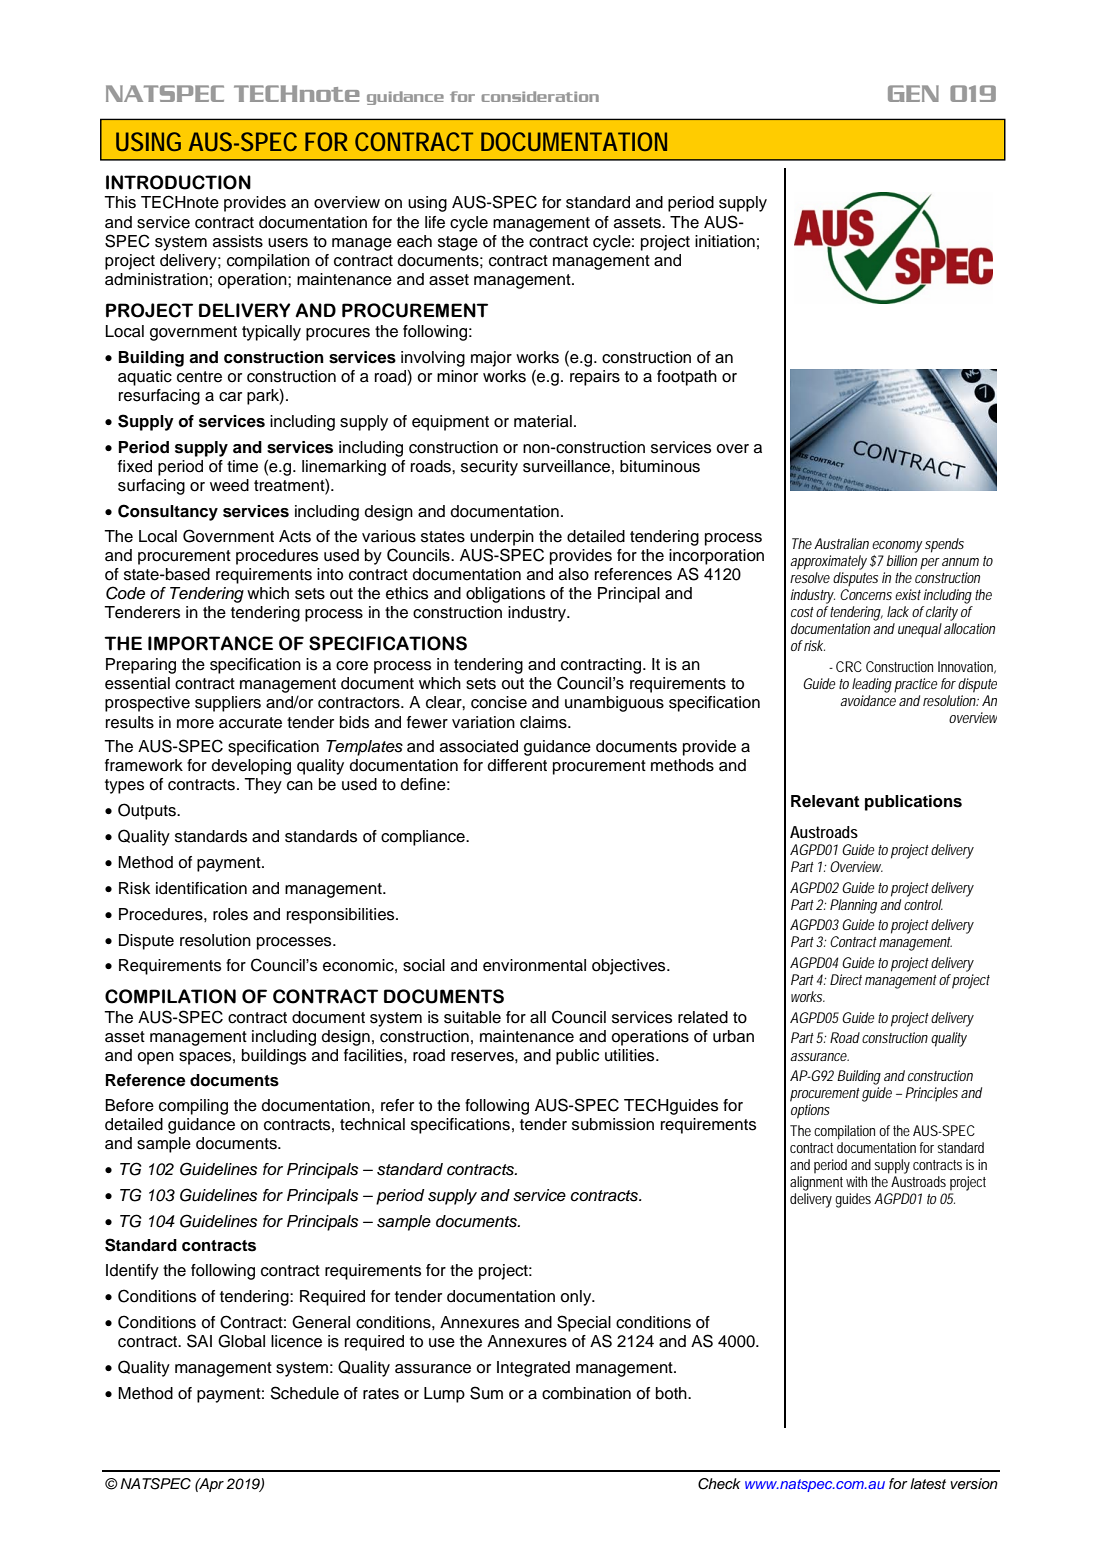  Describe the element at coordinates (866, 594) in the screenshot. I see `Concerns` at that location.
